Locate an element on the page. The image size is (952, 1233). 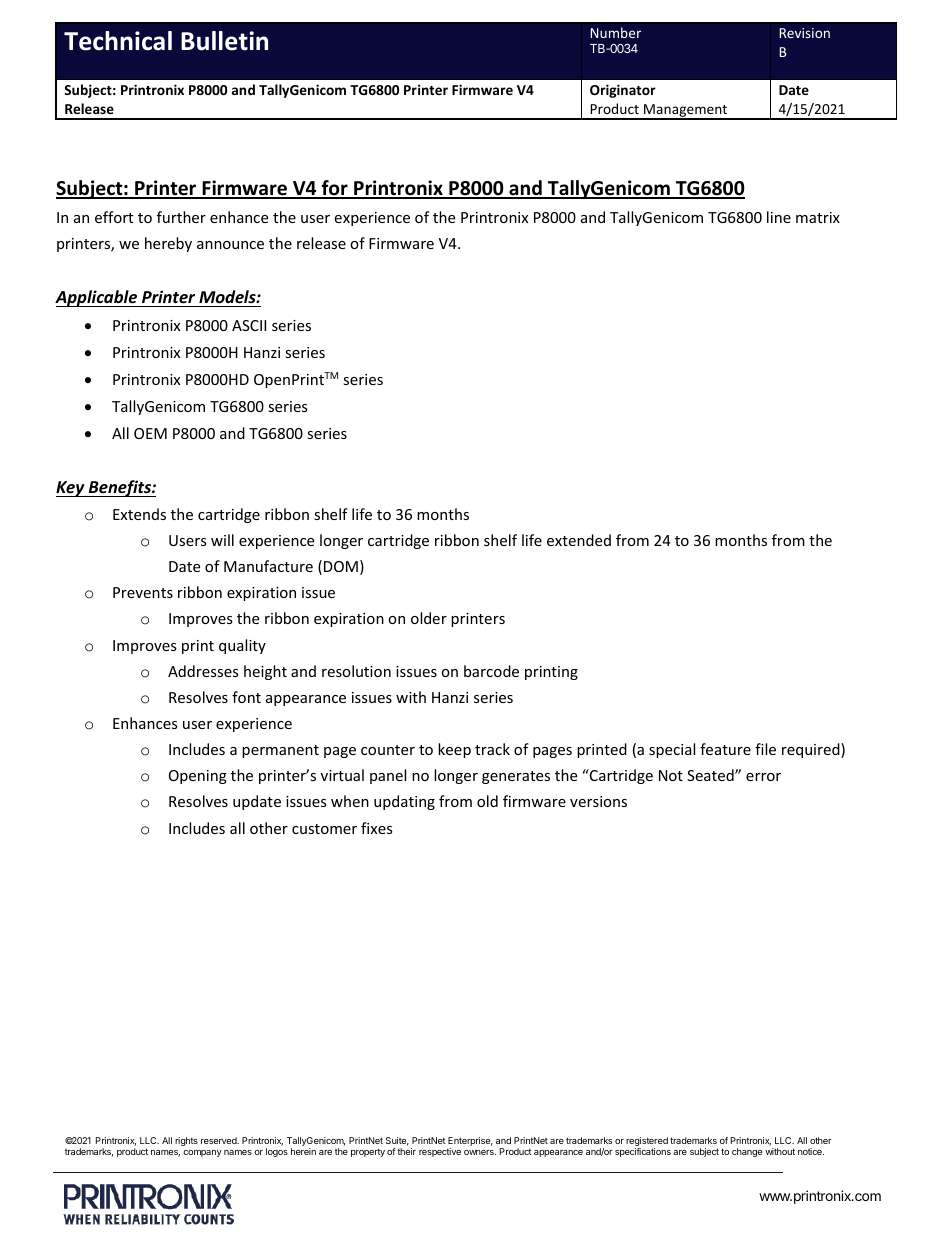
line is located at coordinates (779, 217).
